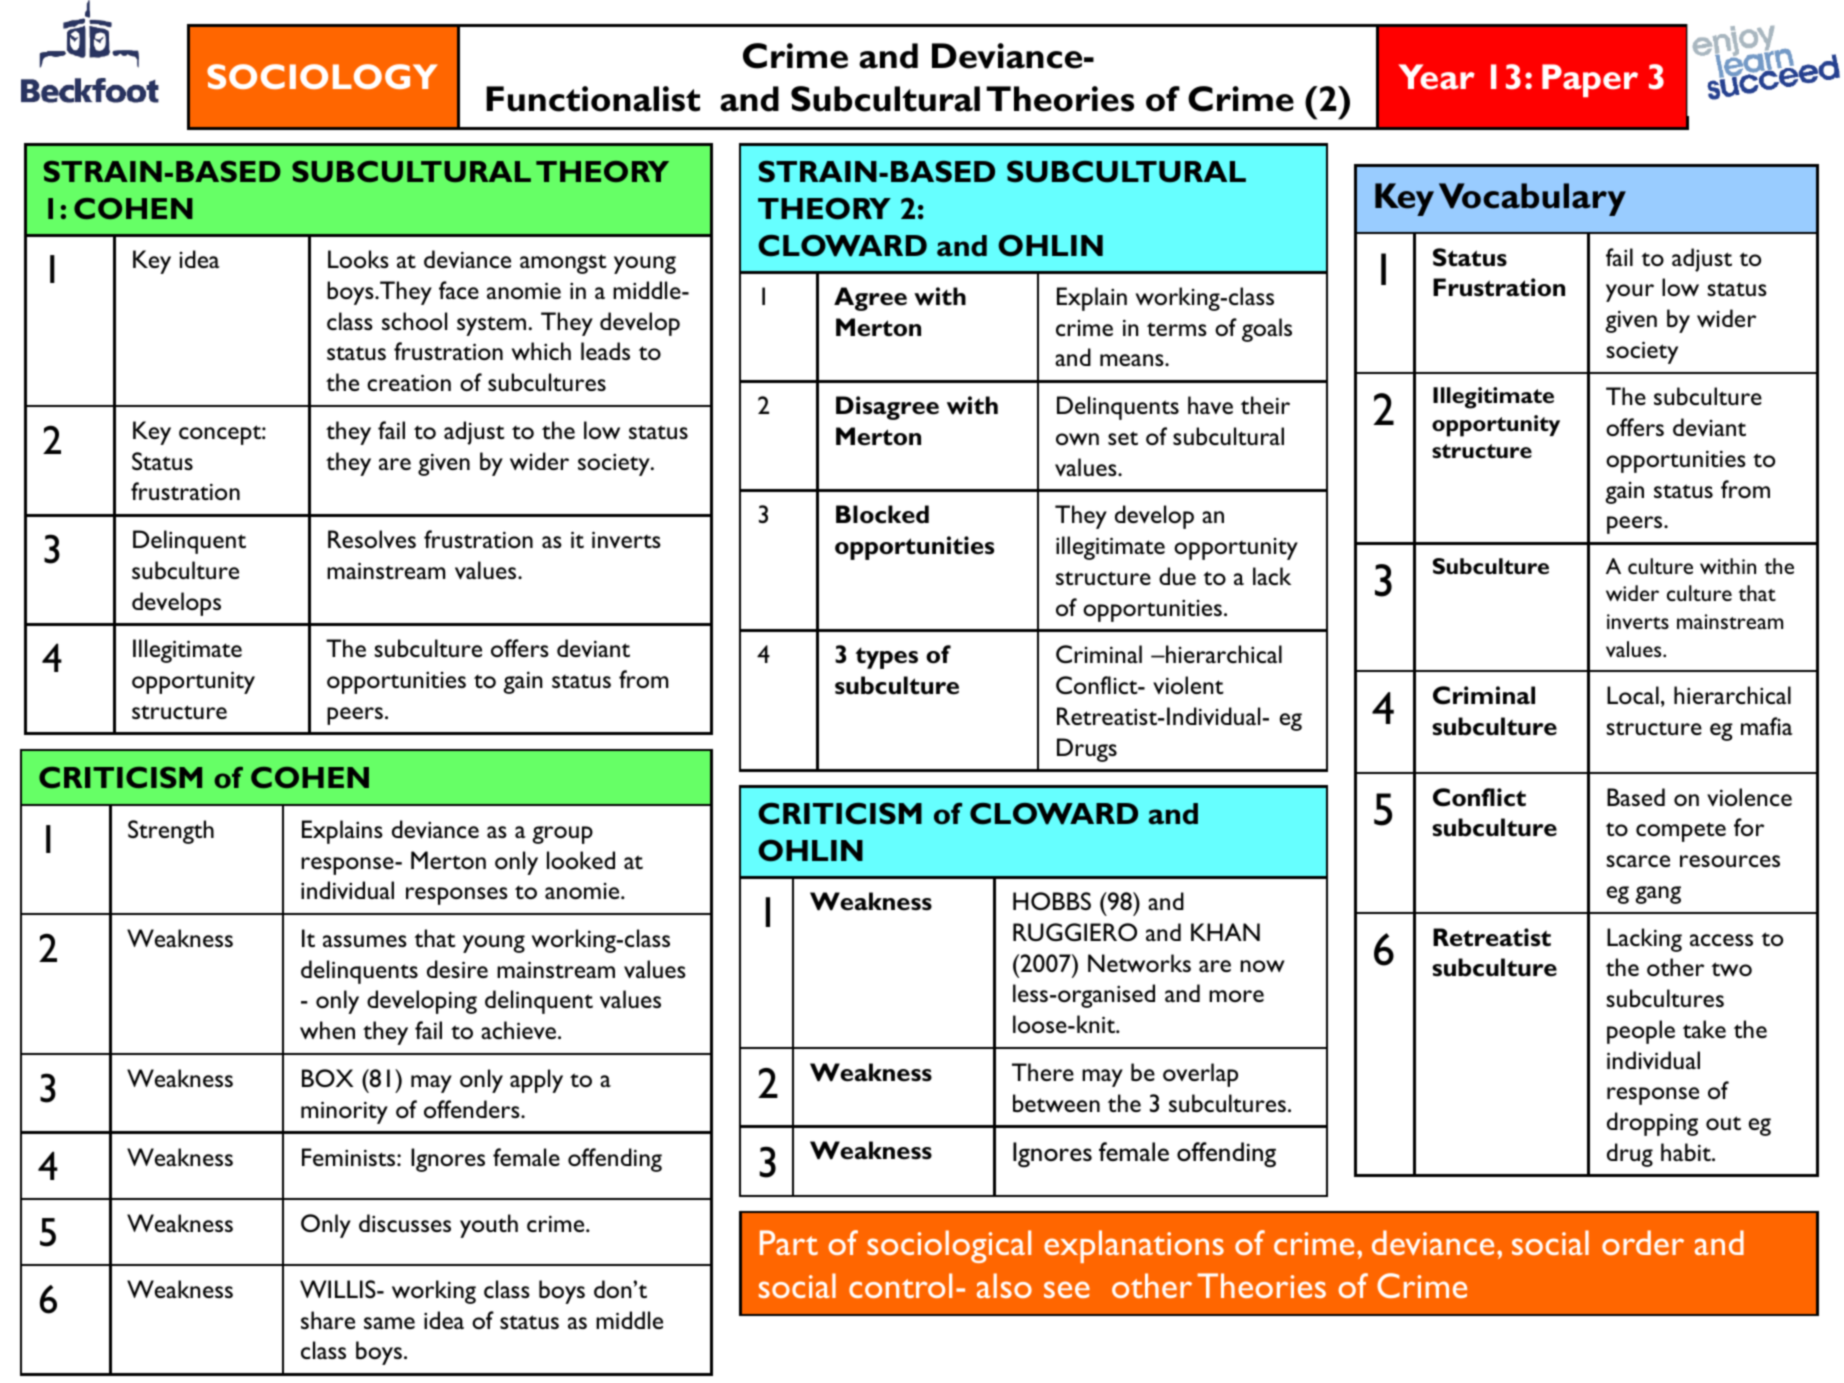 The image size is (1844, 1383). Describe the element at coordinates (1658, 895) in the document. I see `gang` at that location.
